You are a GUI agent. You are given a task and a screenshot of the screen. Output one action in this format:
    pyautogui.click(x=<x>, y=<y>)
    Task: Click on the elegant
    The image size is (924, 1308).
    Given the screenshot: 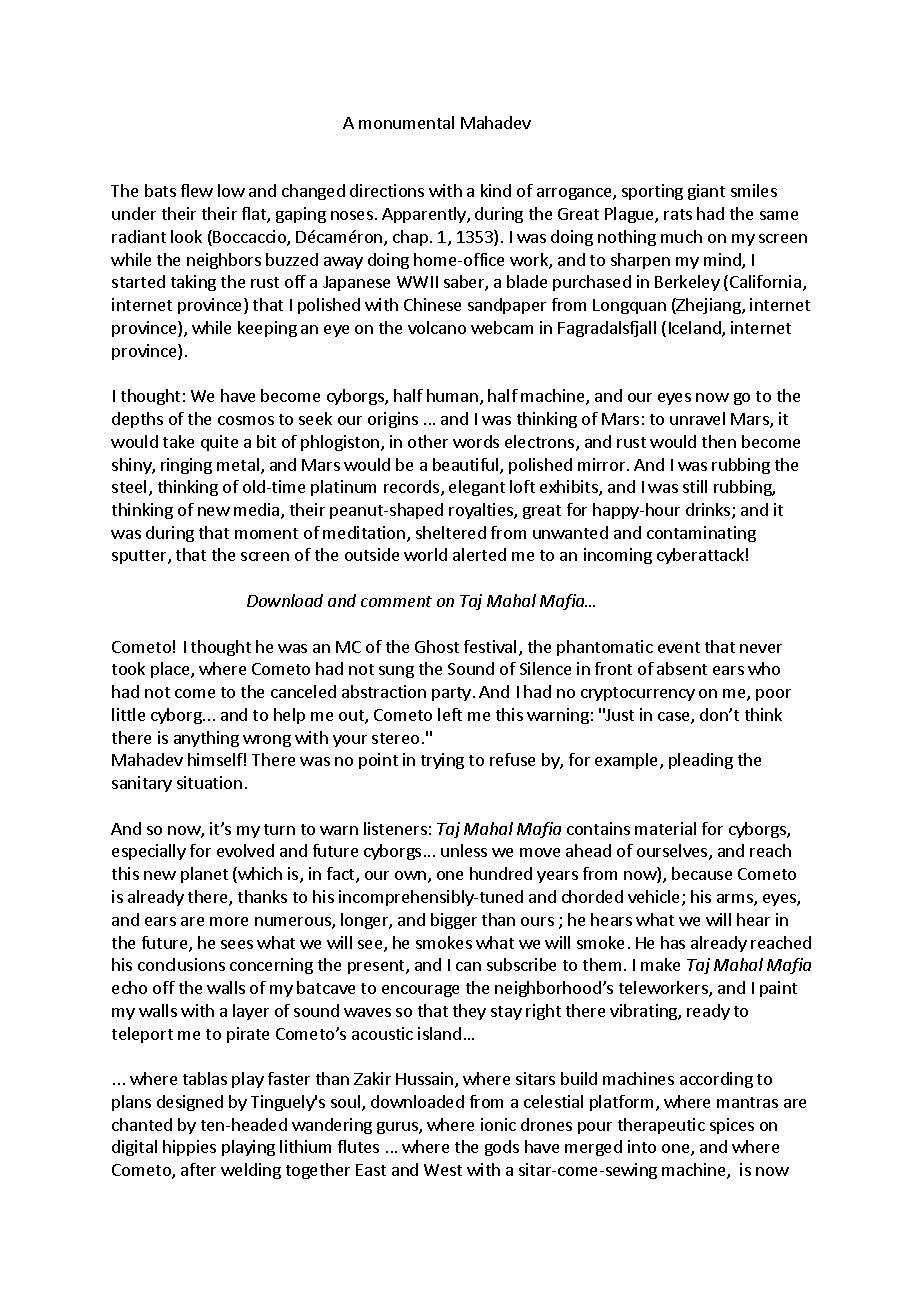 What is the action you would take?
    pyautogui.click(x=477, y=488)
